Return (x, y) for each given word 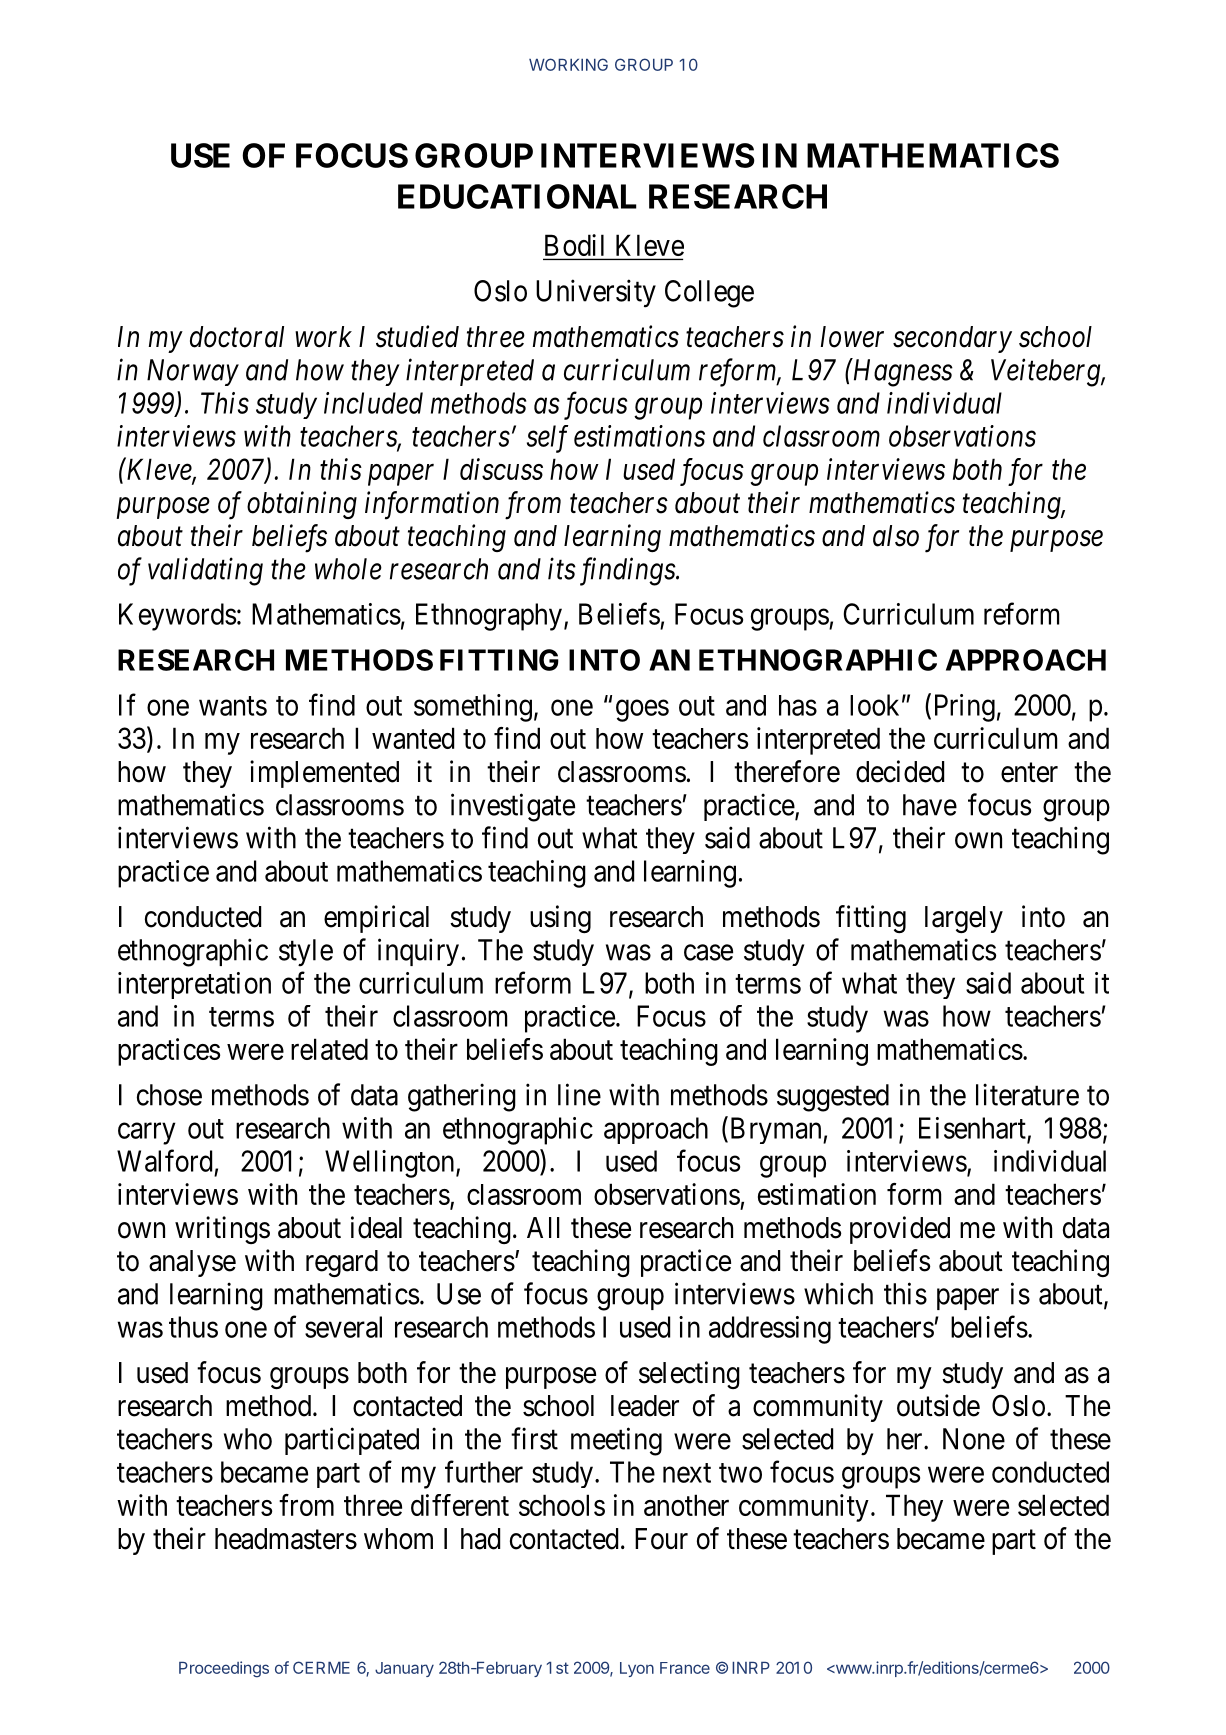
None (974, 1439)
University (596, 293)
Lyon (637, 1669)
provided (900, 1230)
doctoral (237, 337)
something (473, 708)
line (579, 1094)
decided (900, 771)
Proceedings (224, 1669)
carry (147, 1134)
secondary (952, 339)
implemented (324, 774)
